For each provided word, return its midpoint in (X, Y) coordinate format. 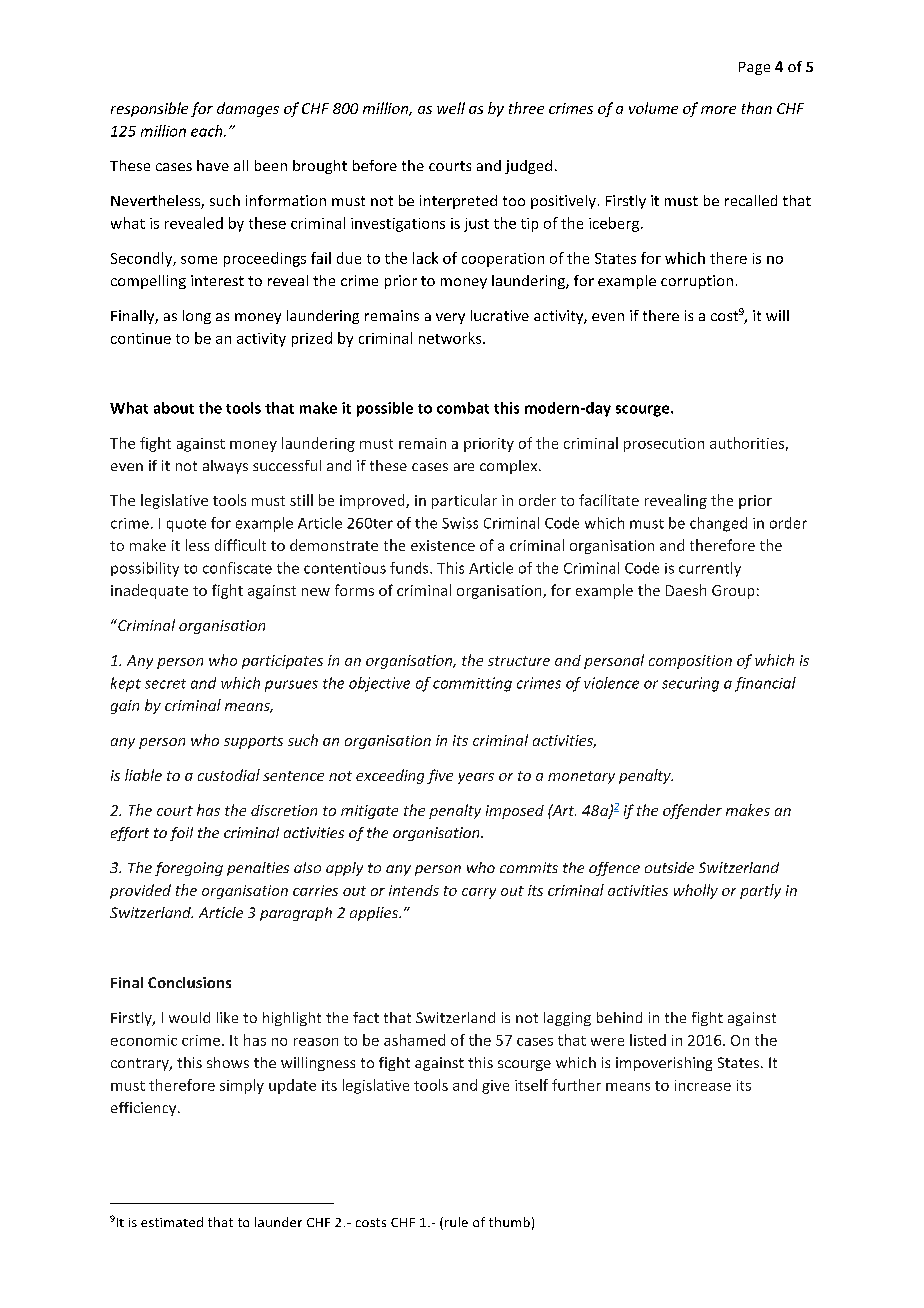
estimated (172, 1222)
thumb (509, 1222)
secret (165, 684)
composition (690, 662)
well (451, 108)
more (718, 110)
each (208, 131)
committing (472, 684)
